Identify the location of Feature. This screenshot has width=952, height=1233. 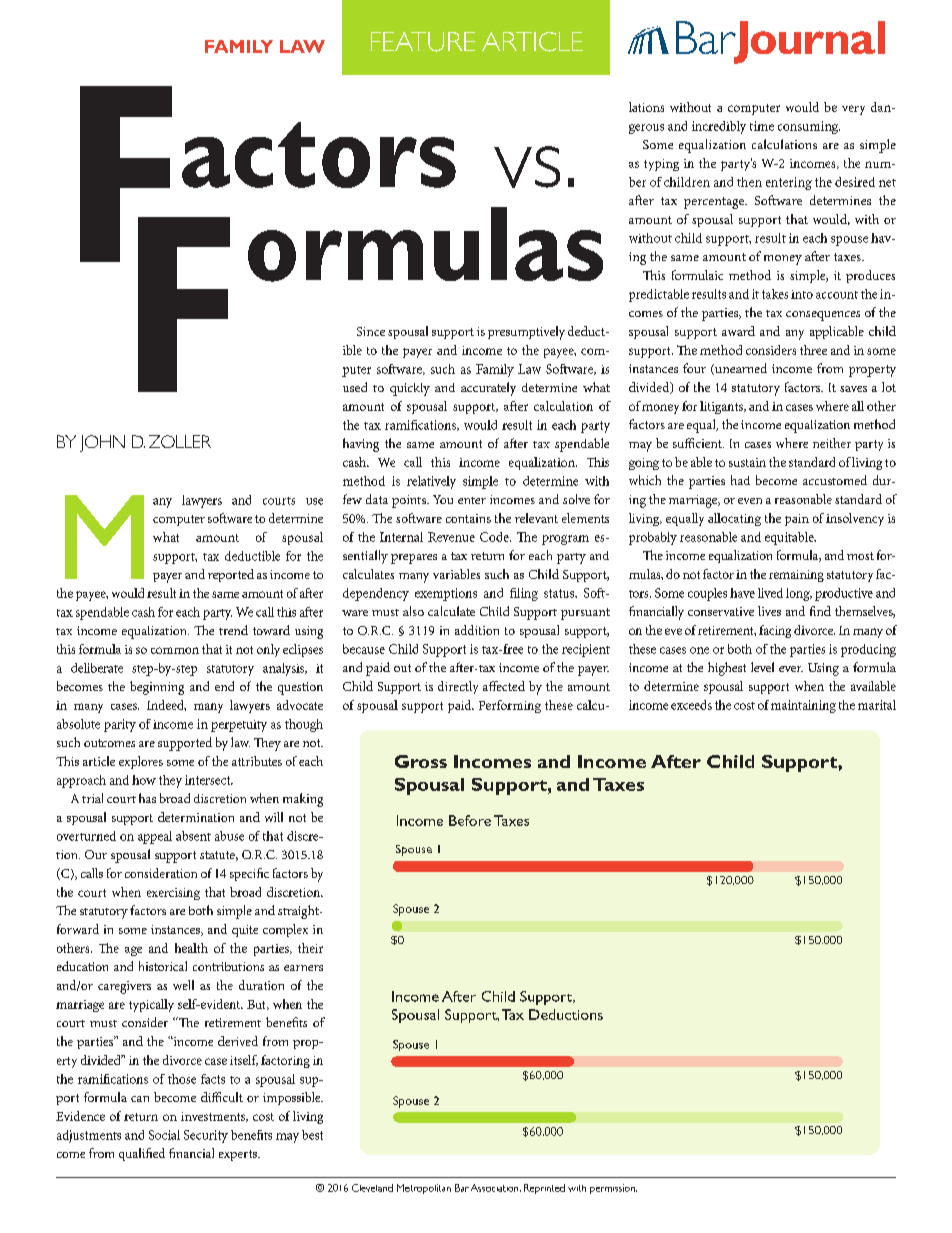
(423, 42).
